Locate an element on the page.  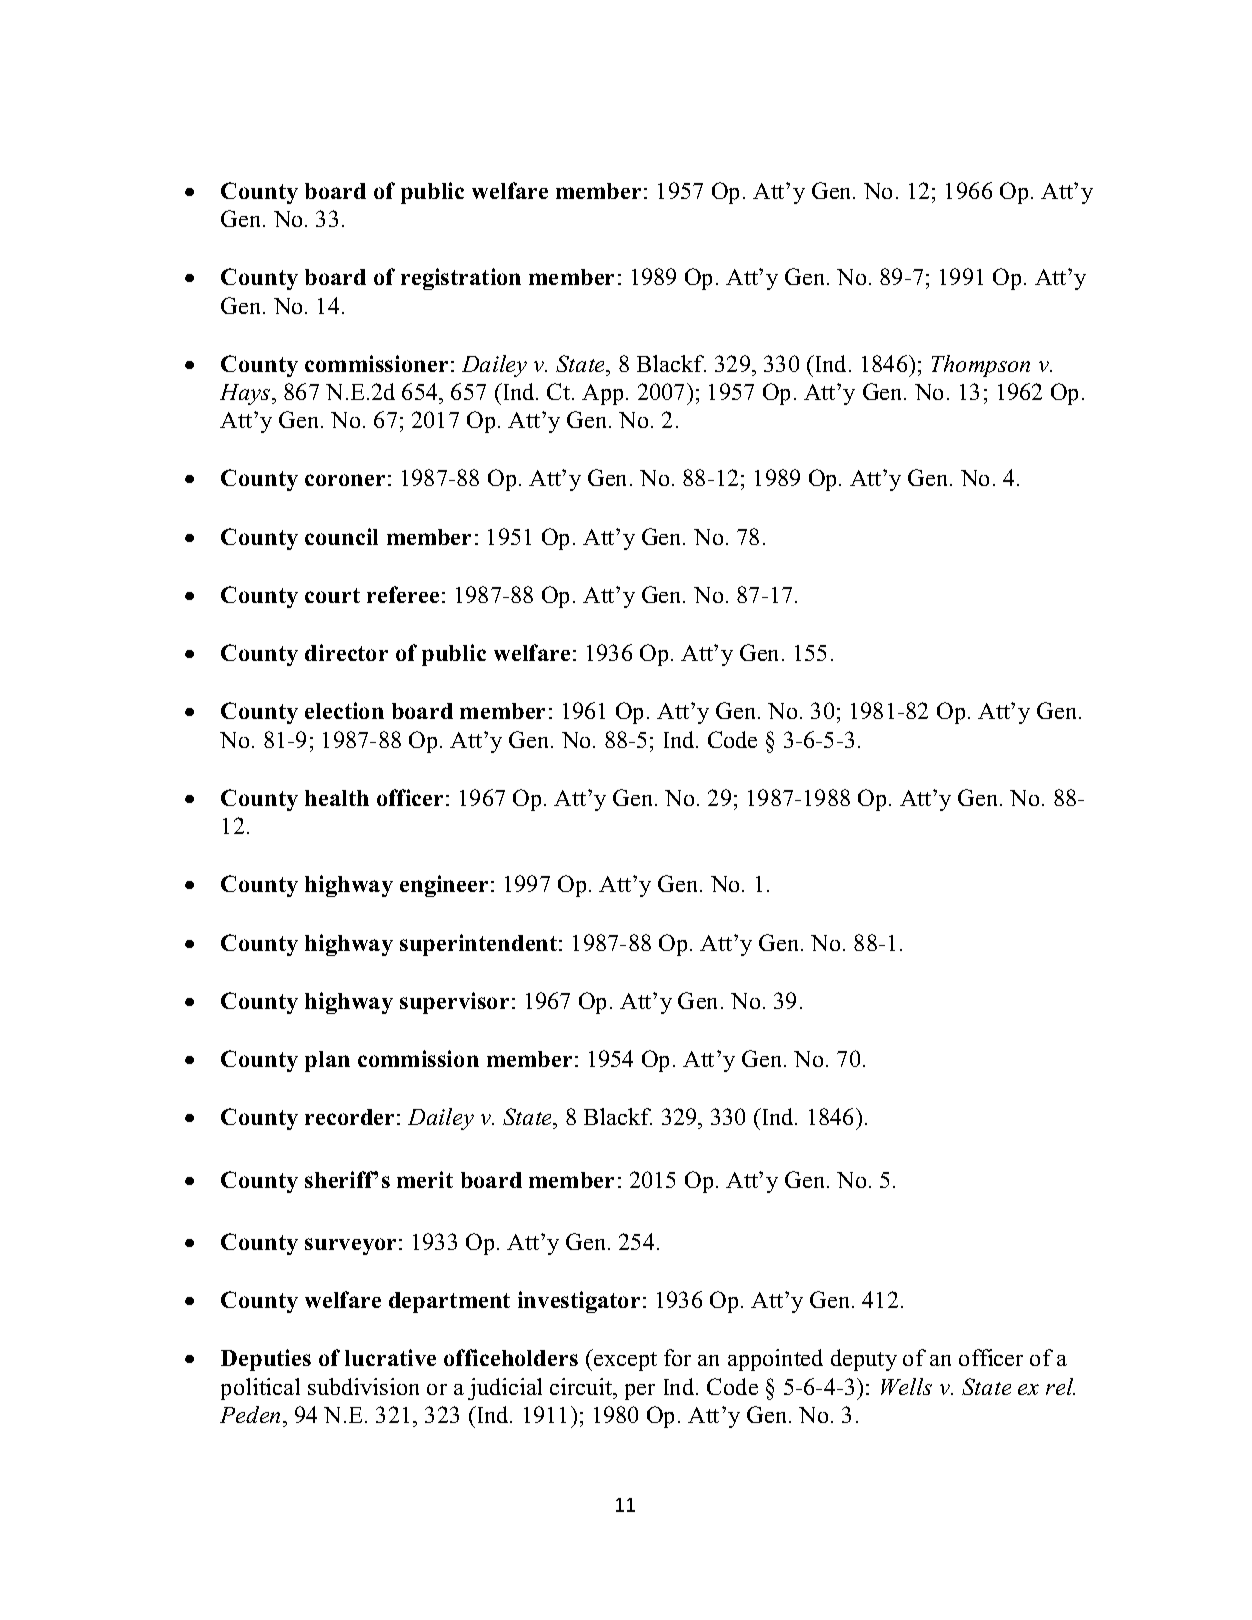
supervisor is located at coordinates (454, 1003).
